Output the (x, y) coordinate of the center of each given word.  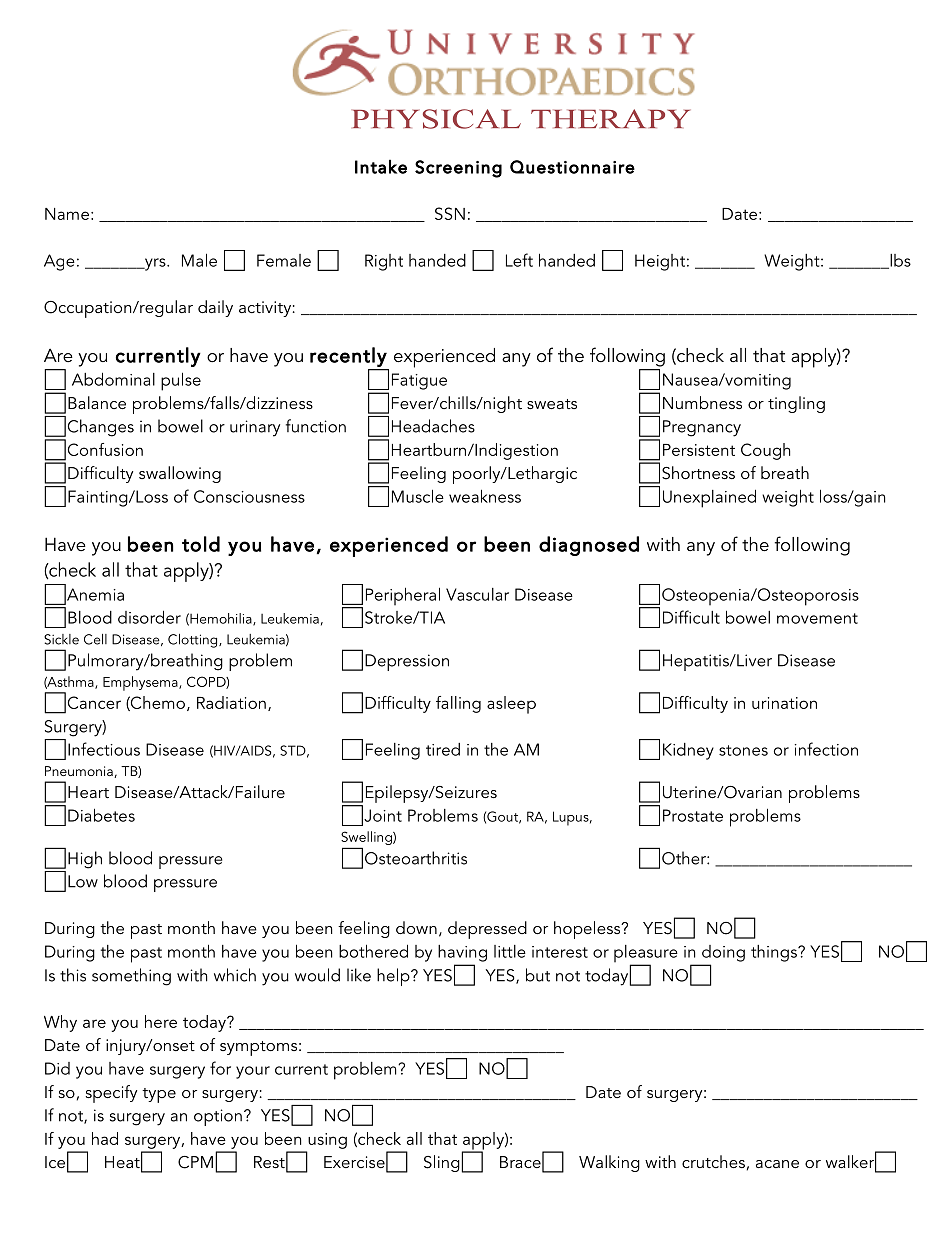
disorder (149, 617)
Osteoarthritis (416, 858)
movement (817, 618)
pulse (181, 381)
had (105, 1138)
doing (723, 953)
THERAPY (610, 118)
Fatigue (419, 381)
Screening (458, 169)
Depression (407, 662)
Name (67, 214)
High (85, 860)
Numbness (702, 402)
